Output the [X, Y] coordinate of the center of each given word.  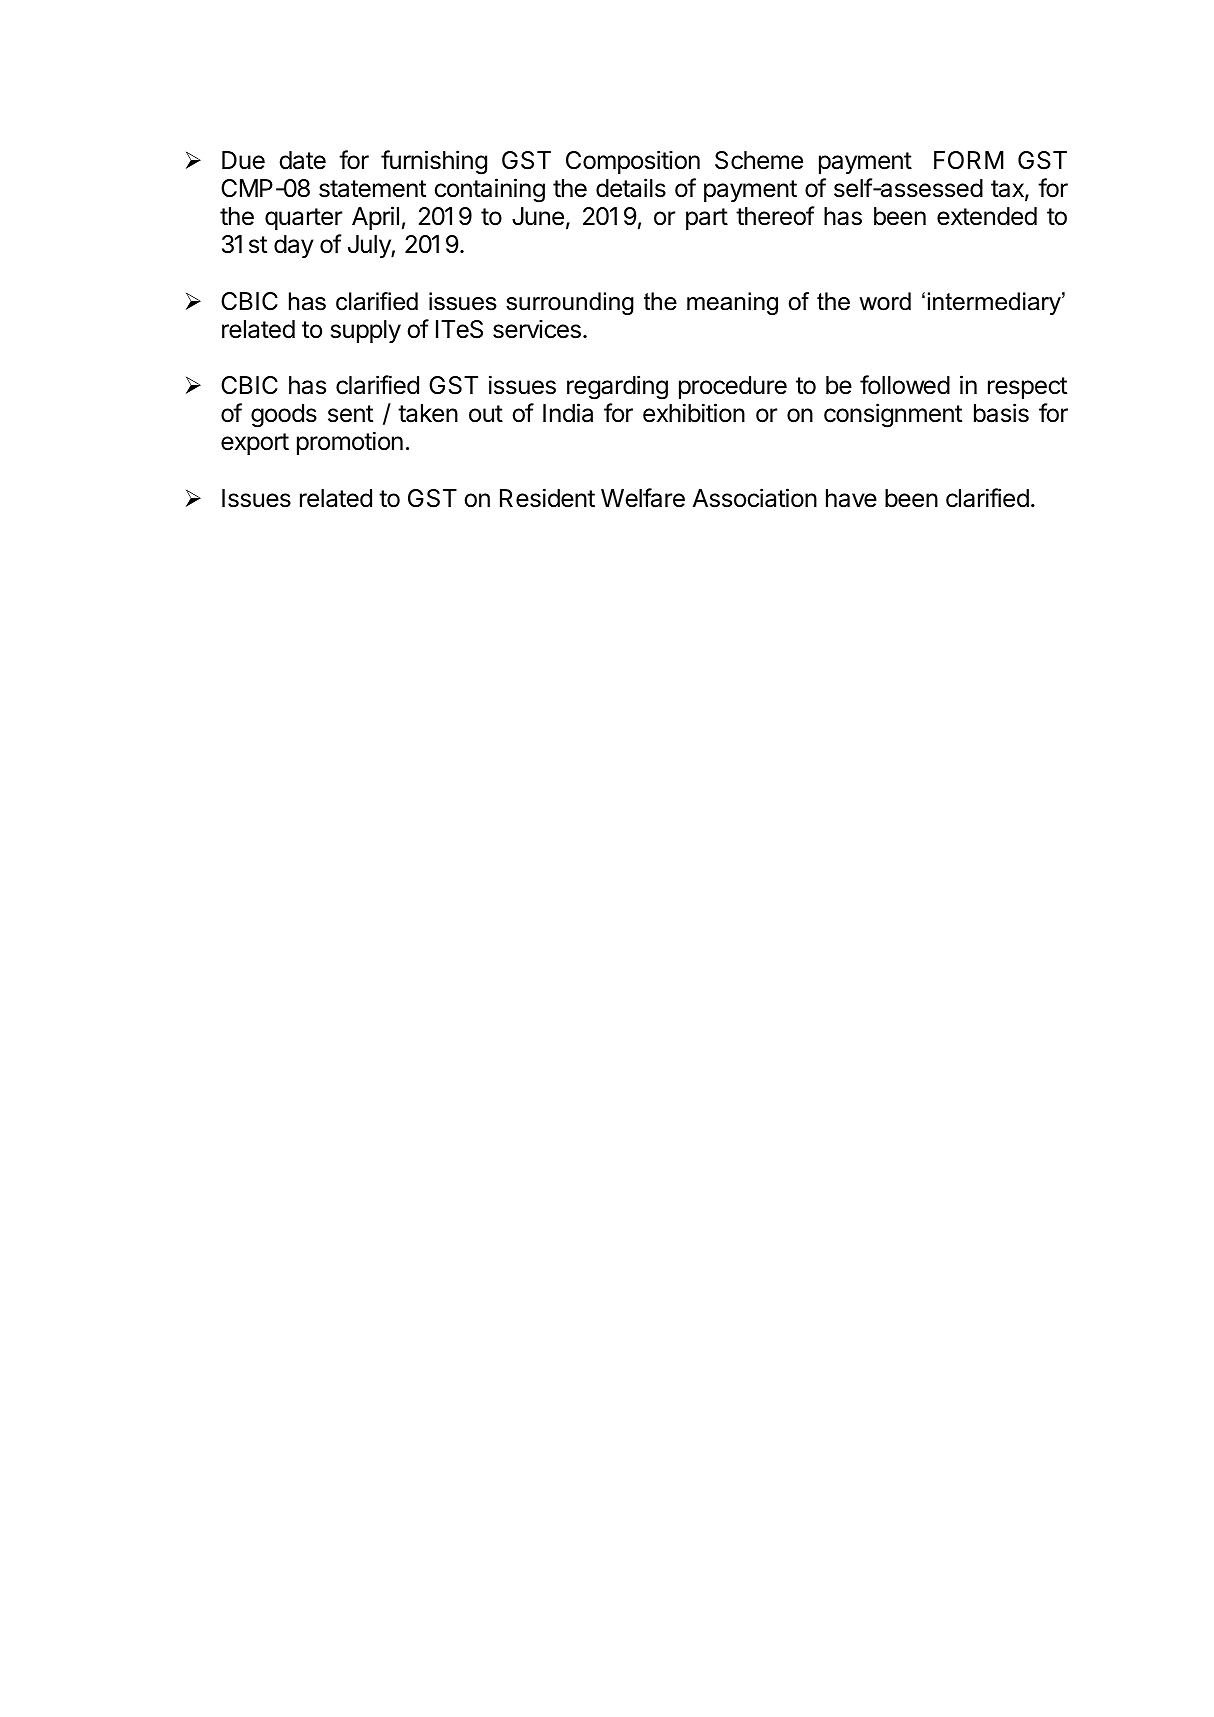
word [885, 301]
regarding [617, 387]
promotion [350, 443]
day [294, 246]
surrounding [570, 303]
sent [350, 414]
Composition [633, 162]
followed [905, 385]
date [302, 160]
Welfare [643, 498]
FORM [969, 160]
